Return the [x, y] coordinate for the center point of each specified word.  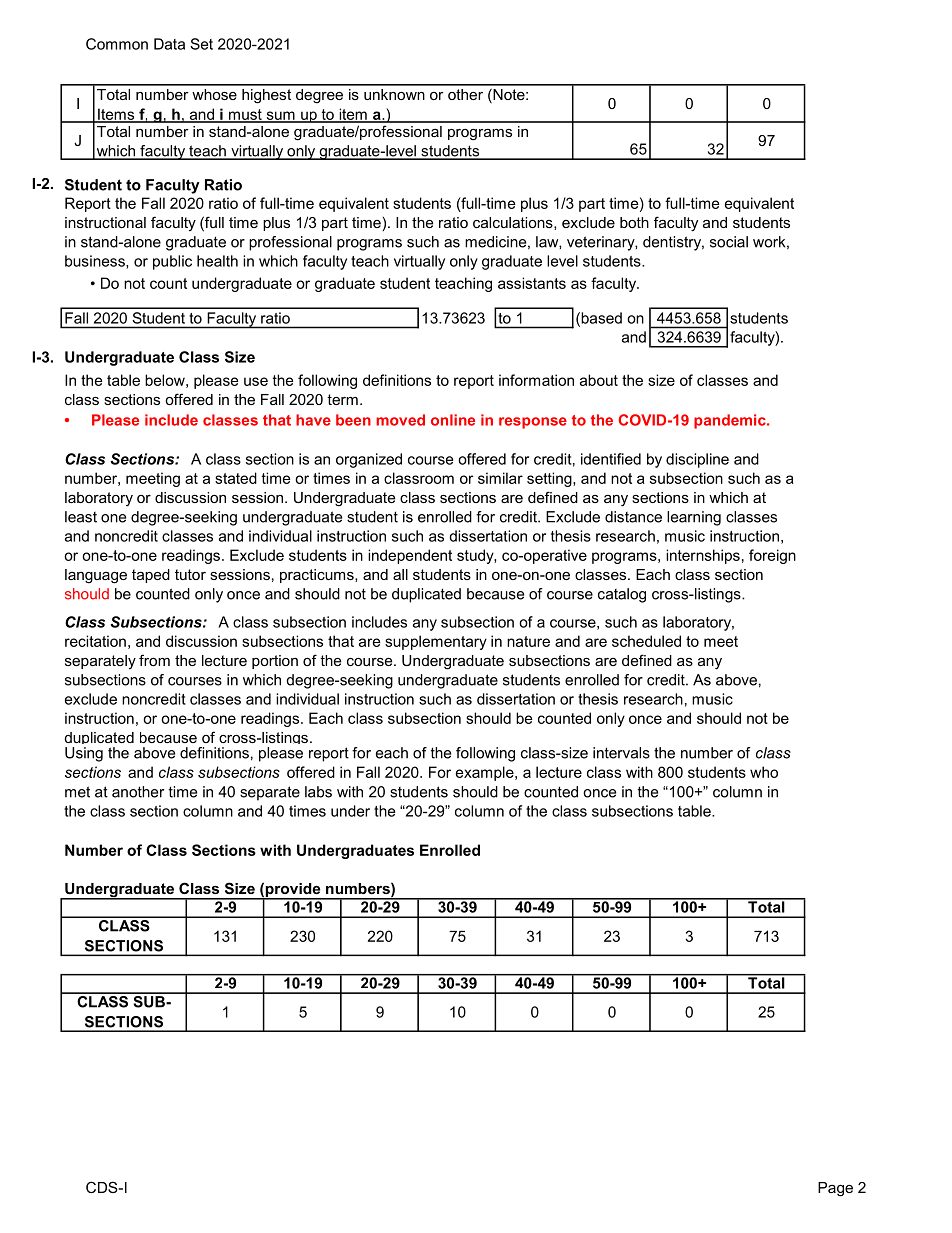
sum [280, 116]
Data [169, 44]
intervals [621, 753]
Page [835, 1189]
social [729, 242]
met [77, 792]
